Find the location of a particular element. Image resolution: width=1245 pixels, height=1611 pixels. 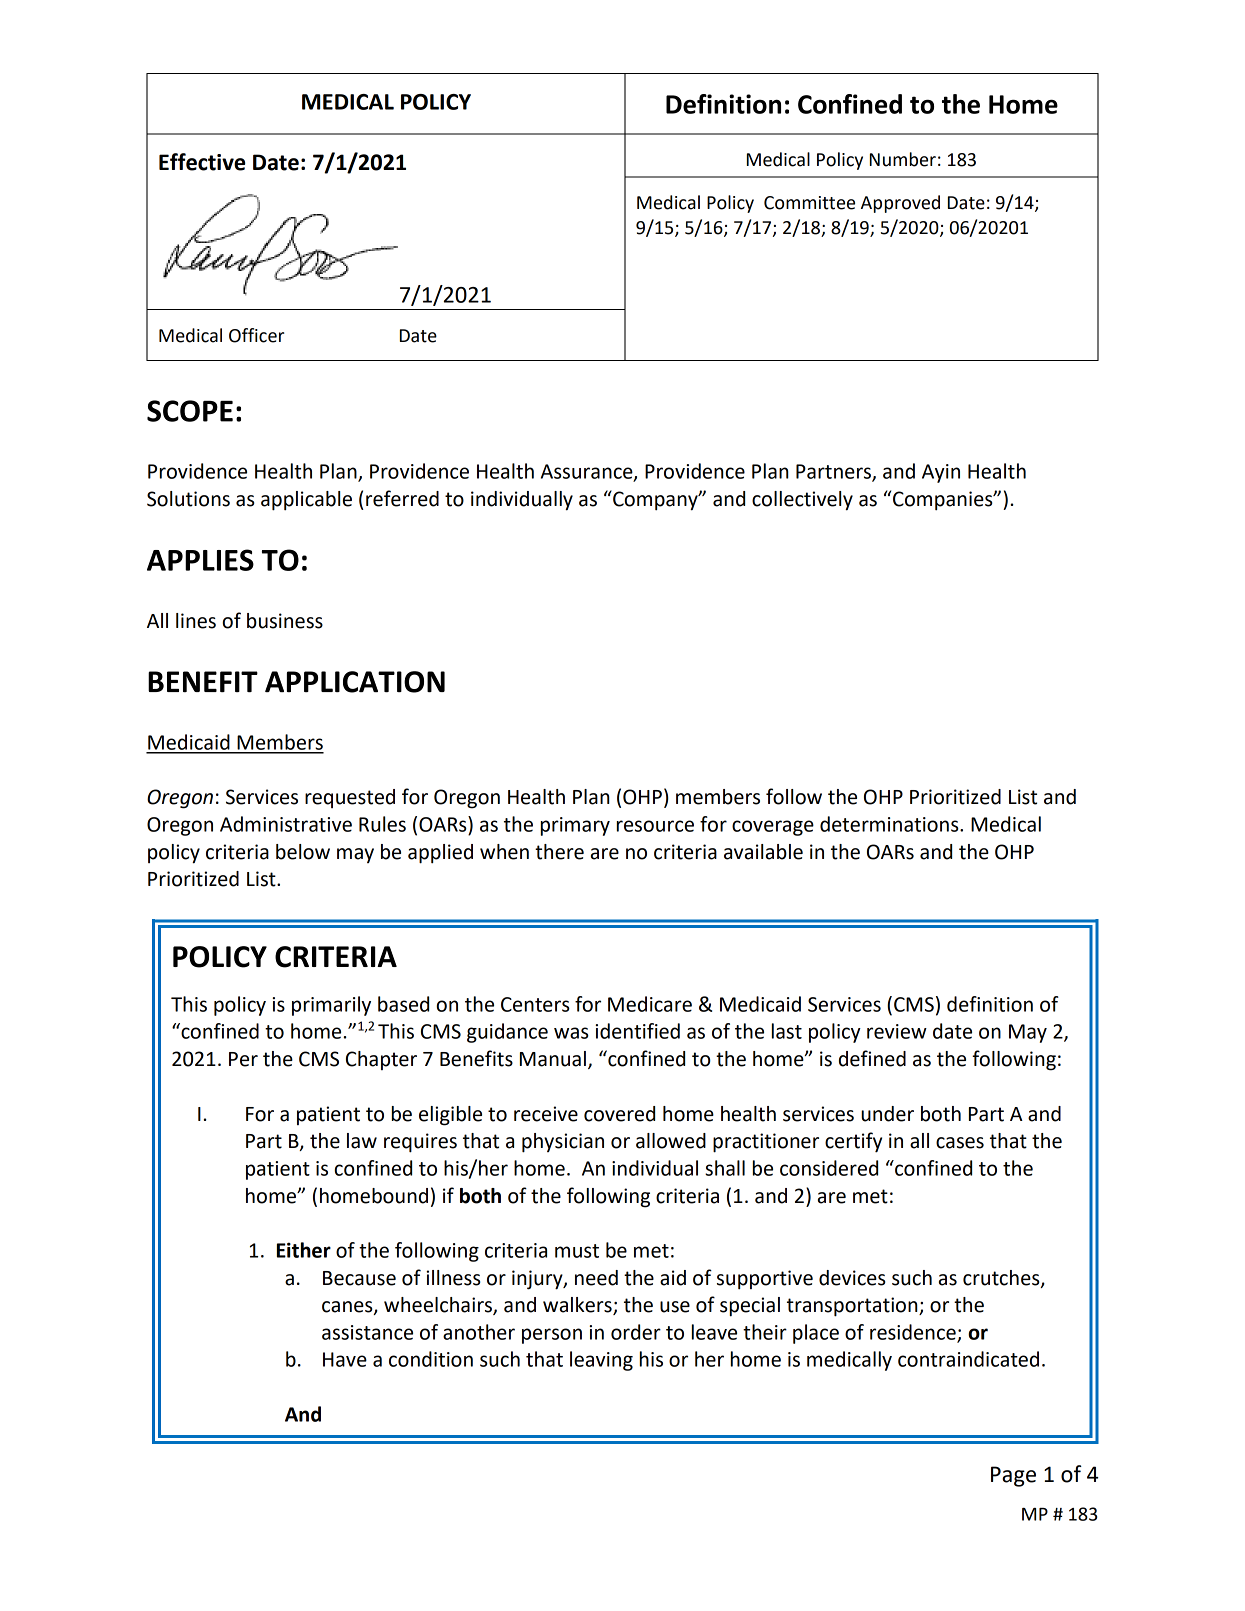

Ayin is located at coordinates (941, 473).
